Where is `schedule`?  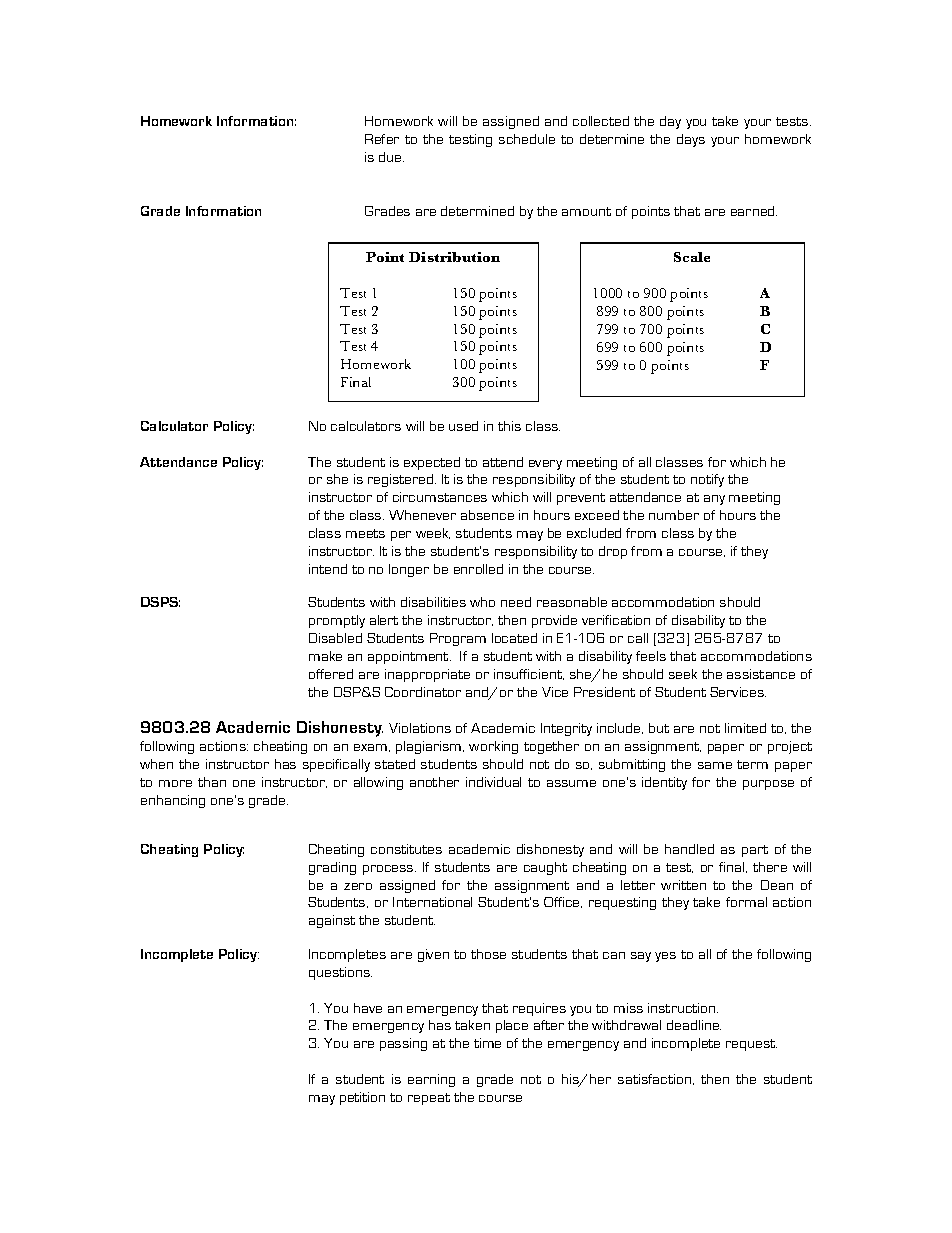
schedule is located at coordinates (527, 139).
